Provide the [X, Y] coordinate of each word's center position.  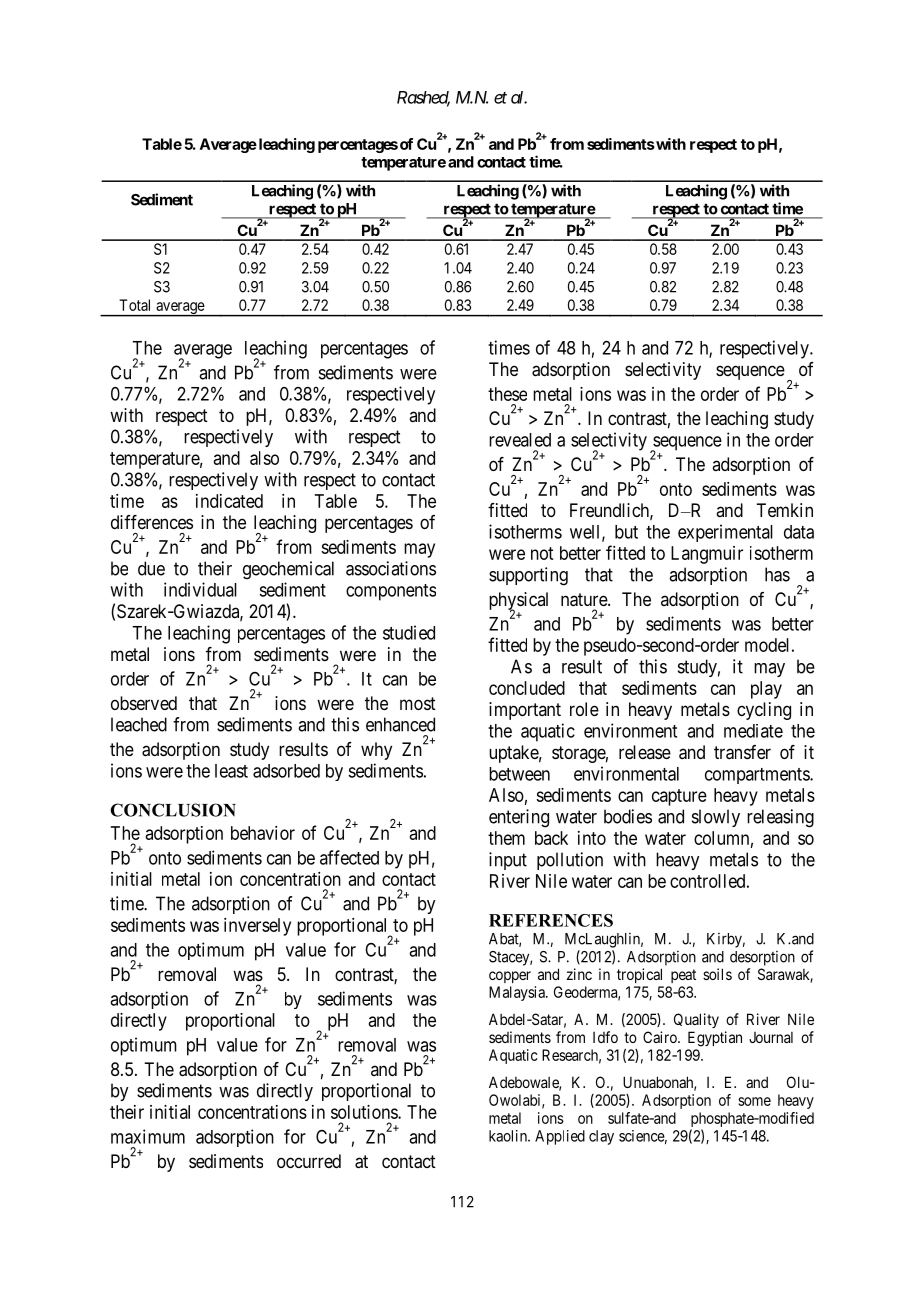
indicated [229, 501]
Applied [560, 1137]
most [418, 703]
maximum [148, 1136]
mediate [753, 731]
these [507, 394]
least [231, 771]
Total [134, 305]
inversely [257, 927]
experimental [725, 533]
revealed [520, 440]
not [542, 553]
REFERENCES [551, 920]
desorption [762, 958]
